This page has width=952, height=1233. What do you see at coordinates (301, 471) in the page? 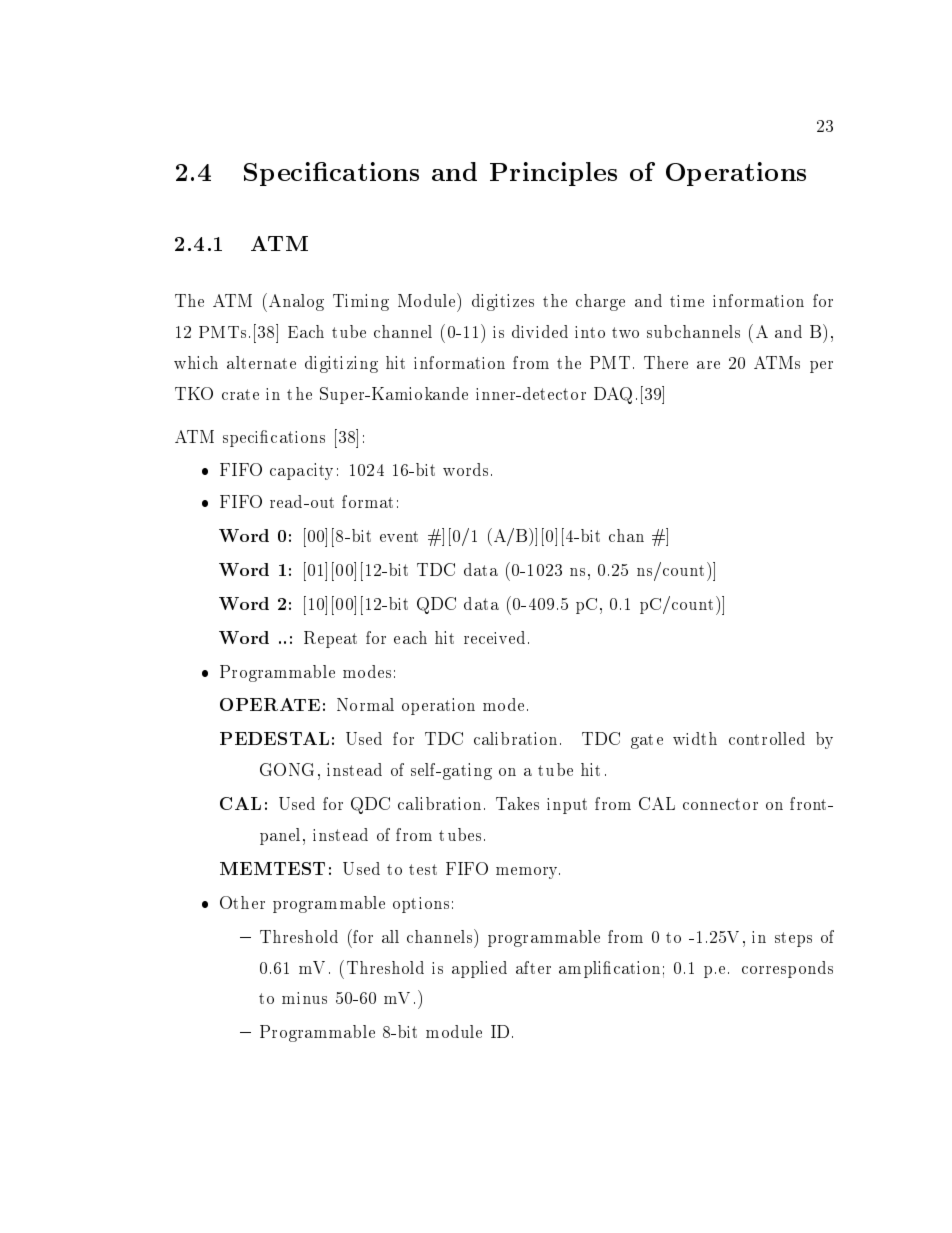
I see `capacity` at bounding box center [301, 471].
